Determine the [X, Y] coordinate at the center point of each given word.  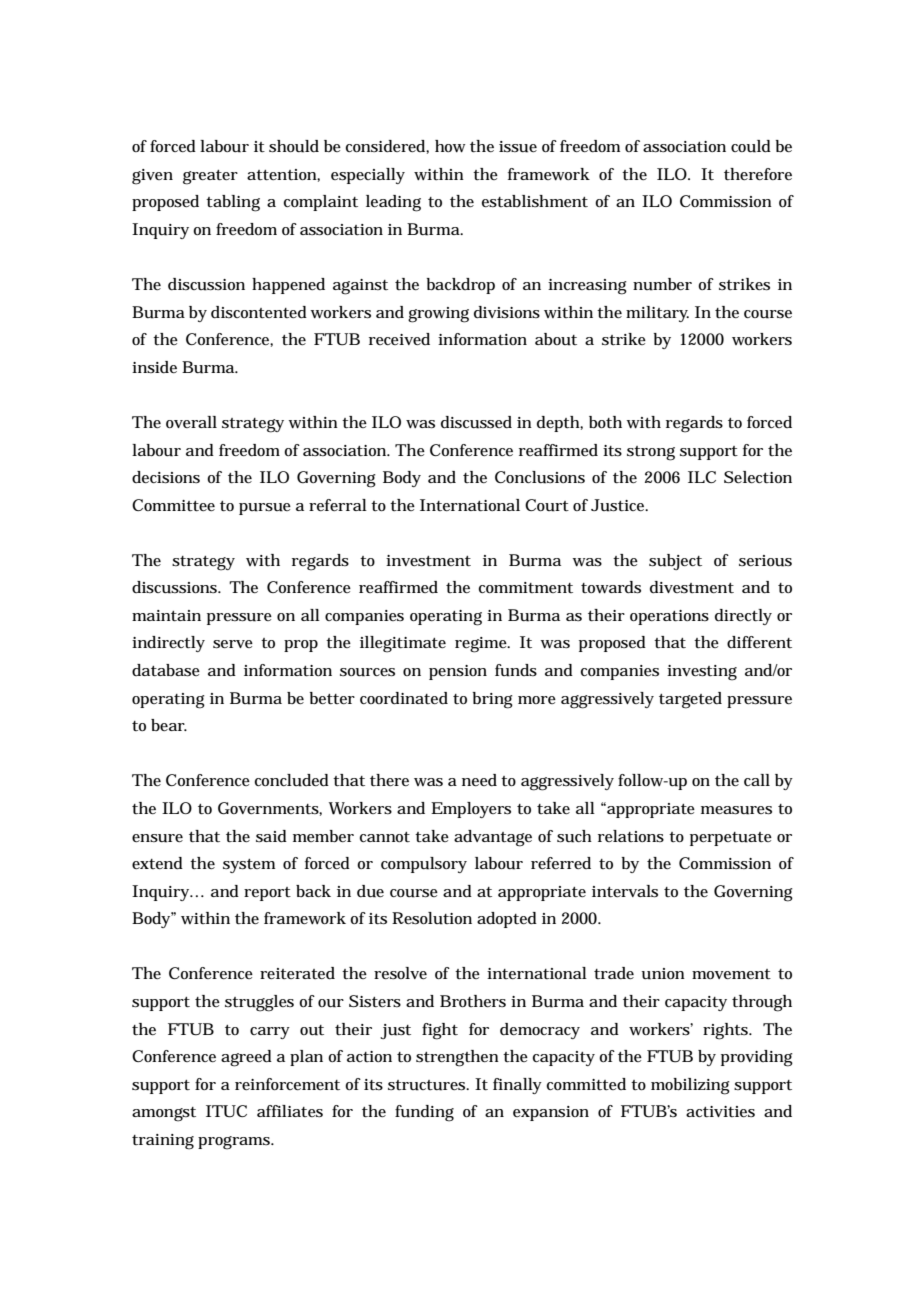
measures [736, 810]
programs [235, 1143]
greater [210, 177]
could [751, 146]
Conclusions [540, 477]
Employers [471, 810]
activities [720, 1112]
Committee [173, 505]
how [450, 146]
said [271, 836]
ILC [702, 477]
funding [424, 1113]
